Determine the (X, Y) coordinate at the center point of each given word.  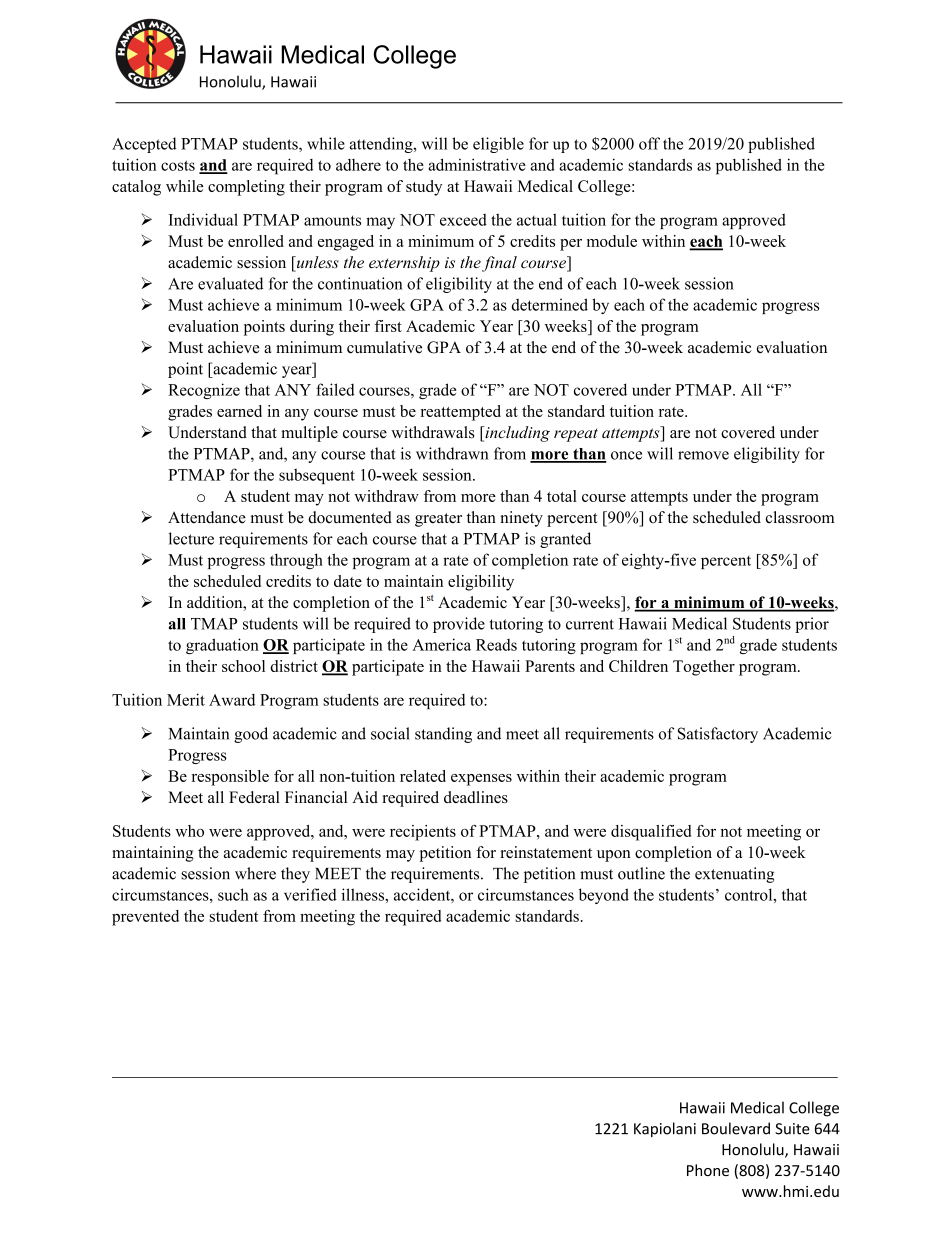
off (649, 143)
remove (703, 455)
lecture (191, 538)
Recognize (204, 391)
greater (438, 520)
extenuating (734, 875)
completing (246, 188)
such (233, 894)
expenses (481, 780)
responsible (230, 778)
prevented (145, 918)
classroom (800, 517)
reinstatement (546, 852)
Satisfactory (718, 735)
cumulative (384, 347)
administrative (477, 164)
